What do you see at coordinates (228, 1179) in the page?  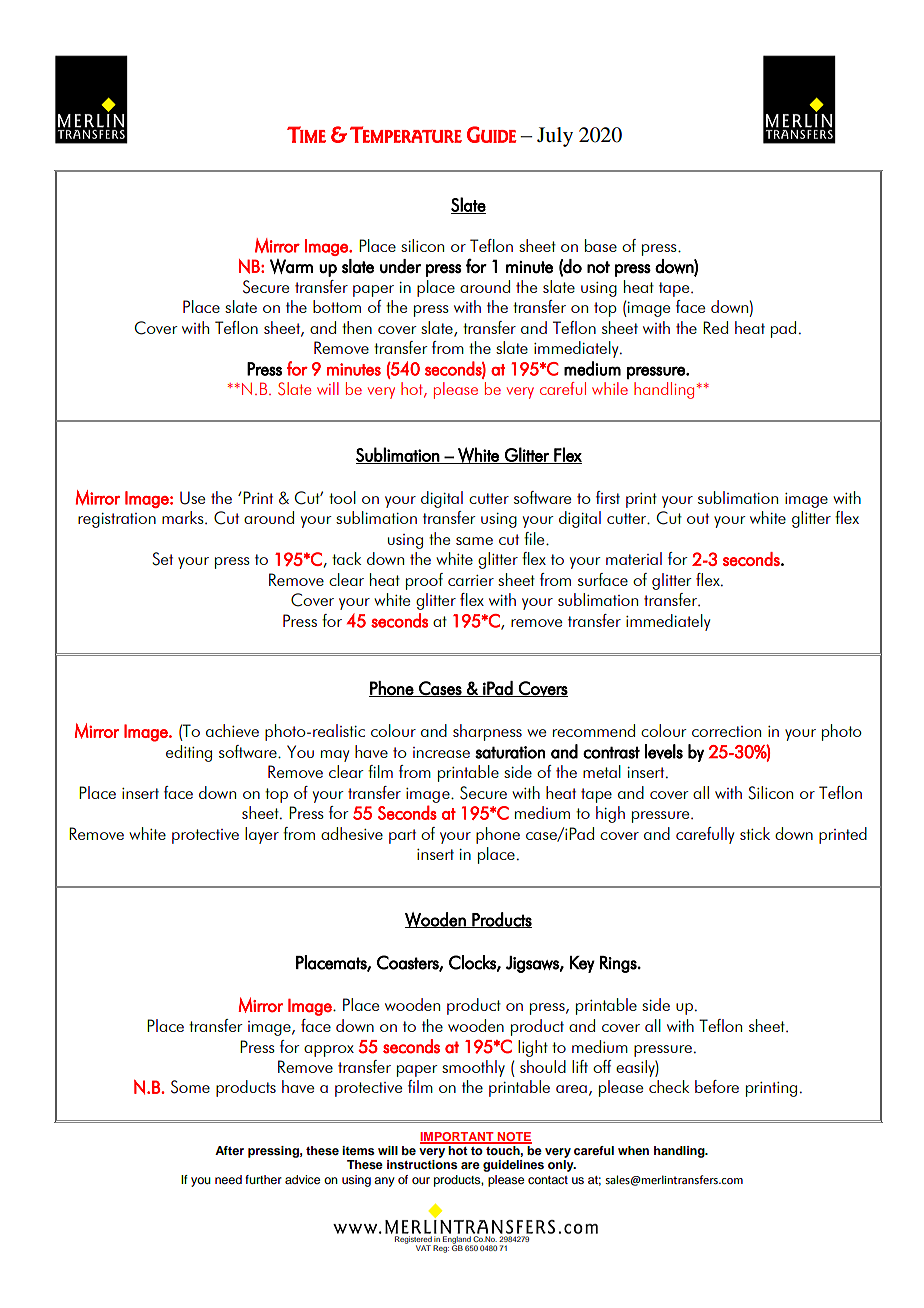 I see `need` at bounding box center [228, 1179].
